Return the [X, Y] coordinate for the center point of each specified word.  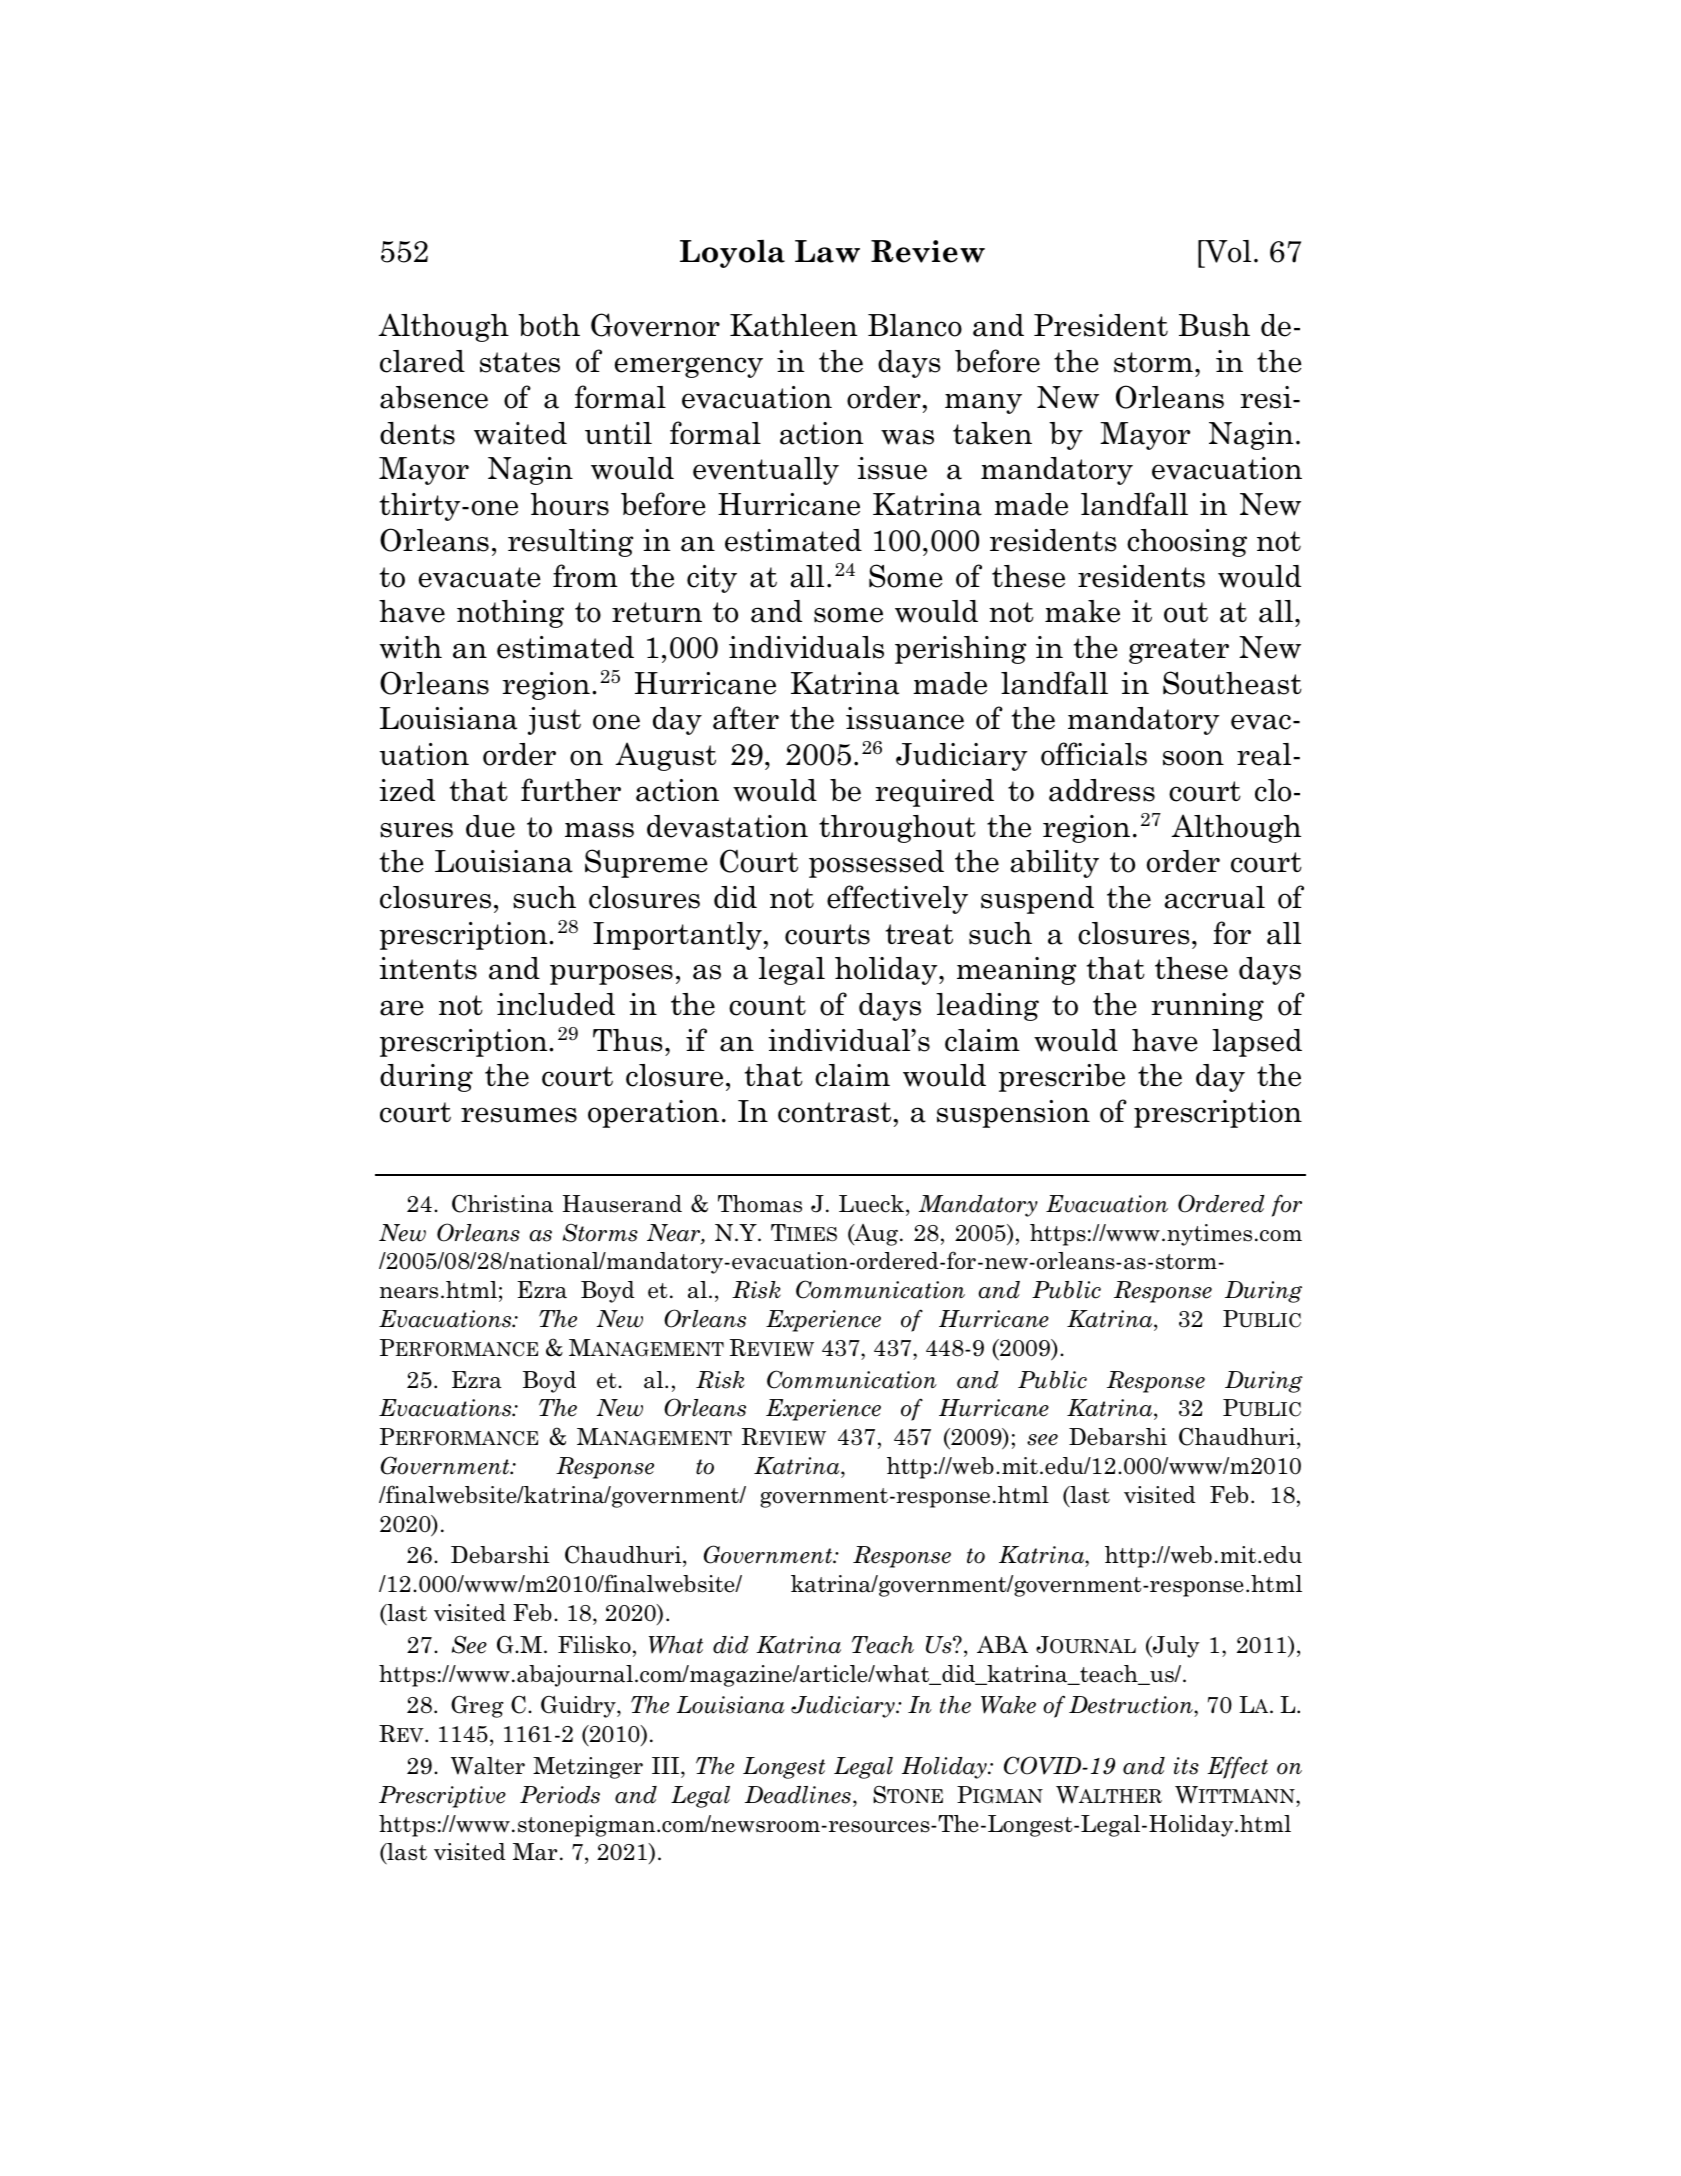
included [556, 1004]
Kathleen [793, 325]
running [1207, 1007]
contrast [834, 1112]
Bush [1214, 325]
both [549, 325]
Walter [488, 1766]
